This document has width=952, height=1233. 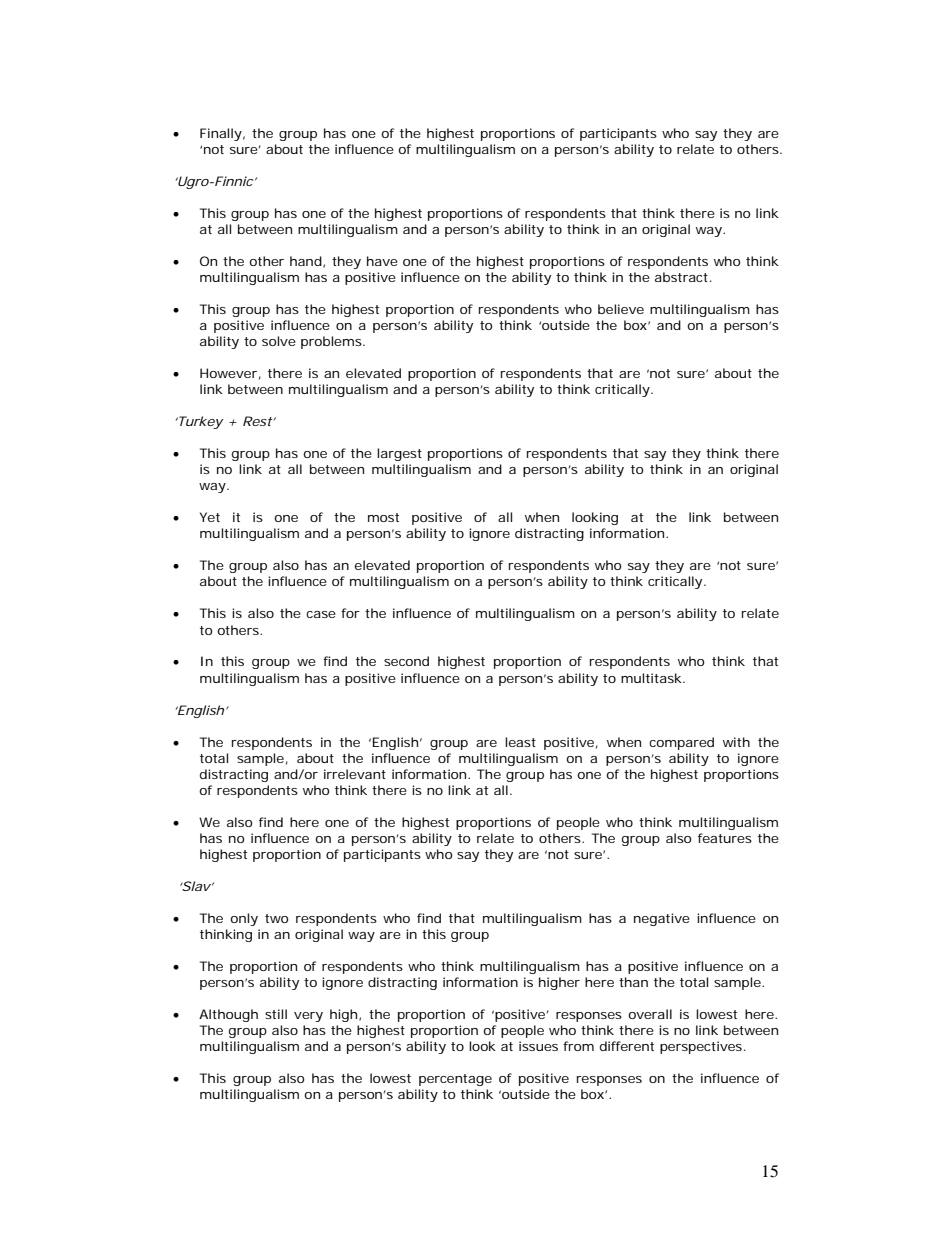 What do you see at coordinates (621, 309) in the document?
I see `believe` at bounding box center [621, 309].
